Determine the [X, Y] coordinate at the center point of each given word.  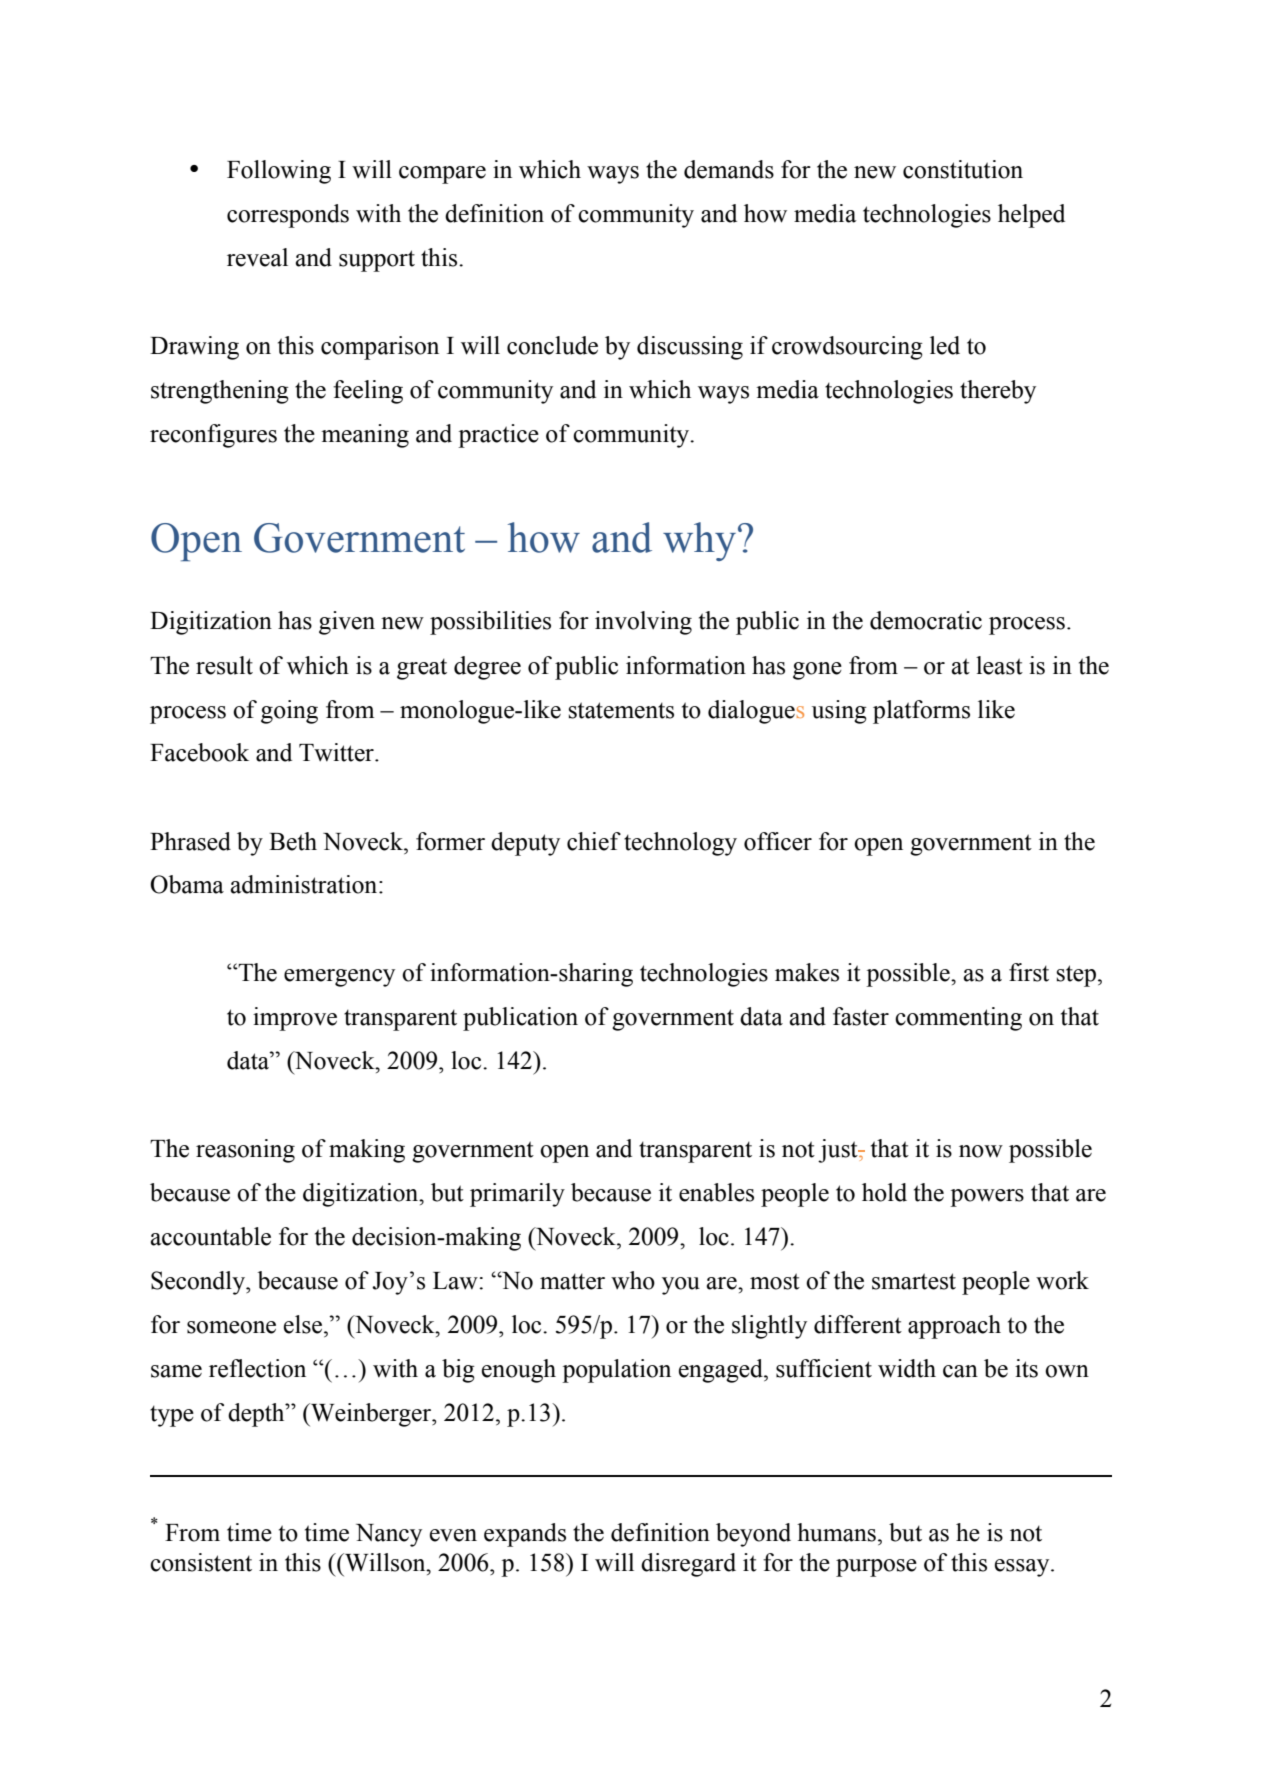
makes [807, 972]
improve [295, 1019]
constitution [963, 169]
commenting [958, 1019]
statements [621, 710]
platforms [921, 712]
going [289, 712]
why [699, 541]
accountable [210, 1236]
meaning [365, 436]
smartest [914, 1281]
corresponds [288, 216]
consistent [201, 1562]
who [633, 1280]
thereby [998, 392]
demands [729, 169]
